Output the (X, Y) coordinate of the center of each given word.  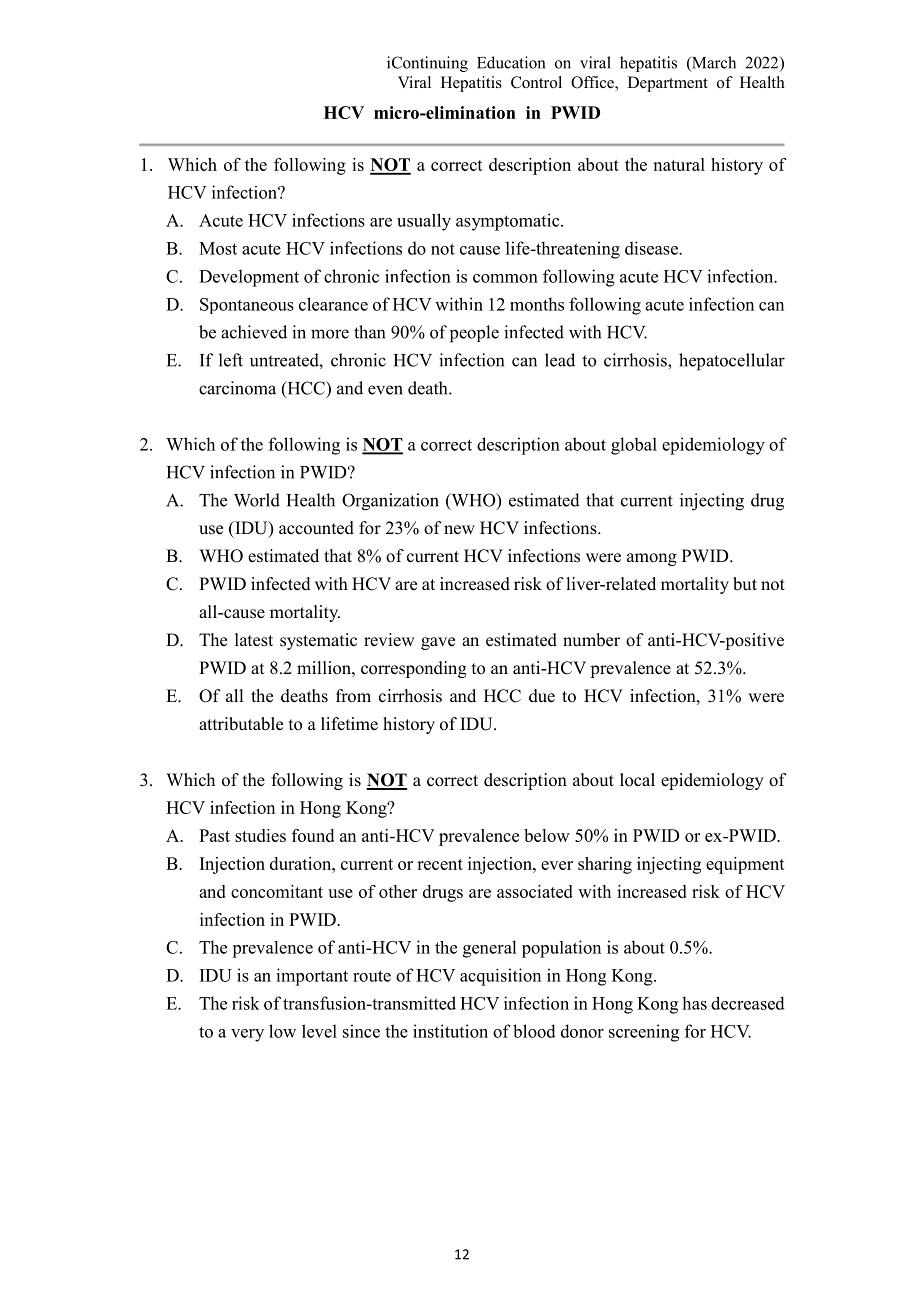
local (637, 780)
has (694, 1003)
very (247, 1035)
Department (668, 84)
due (542, 696)
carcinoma (237, 388)
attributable (241, 724)
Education (511, 62)
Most (218, 248)
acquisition (500, 977)
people (474, 334)
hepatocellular (732, 362)
